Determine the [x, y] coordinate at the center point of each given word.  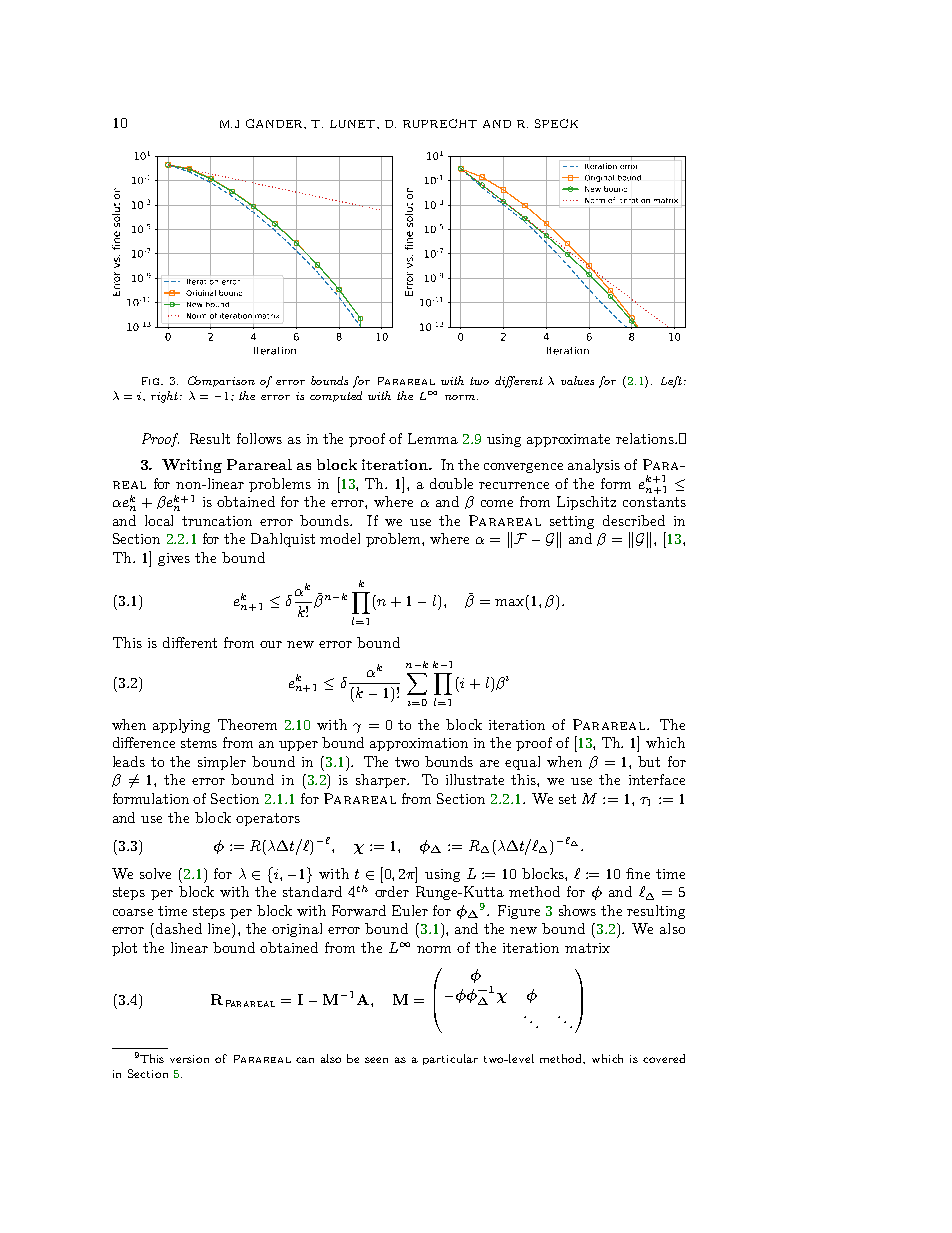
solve [155, 873]
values [577, 380]
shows [577, 910]
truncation [217, 521]
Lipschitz [586, 503]
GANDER [276, 124]
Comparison [221, 381]
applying [181, 726]
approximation [419, 744]
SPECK [556, 123]
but [649, 761]
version [189, 1059]
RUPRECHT [440, 123]
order [392, 891]
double [451, 483]
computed [336, 396]
